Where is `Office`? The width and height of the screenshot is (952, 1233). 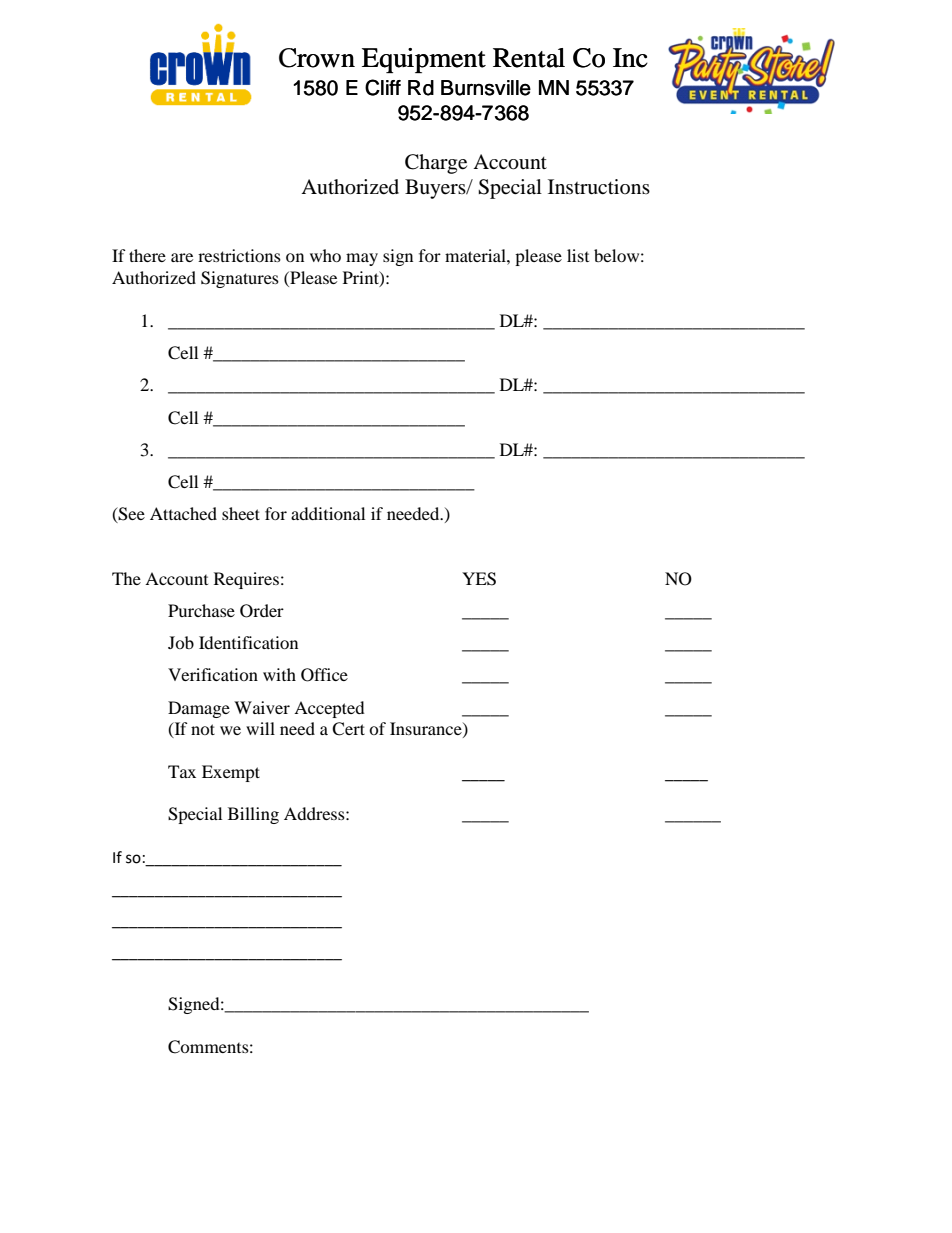
Office is located at coordinates (324, 675).
